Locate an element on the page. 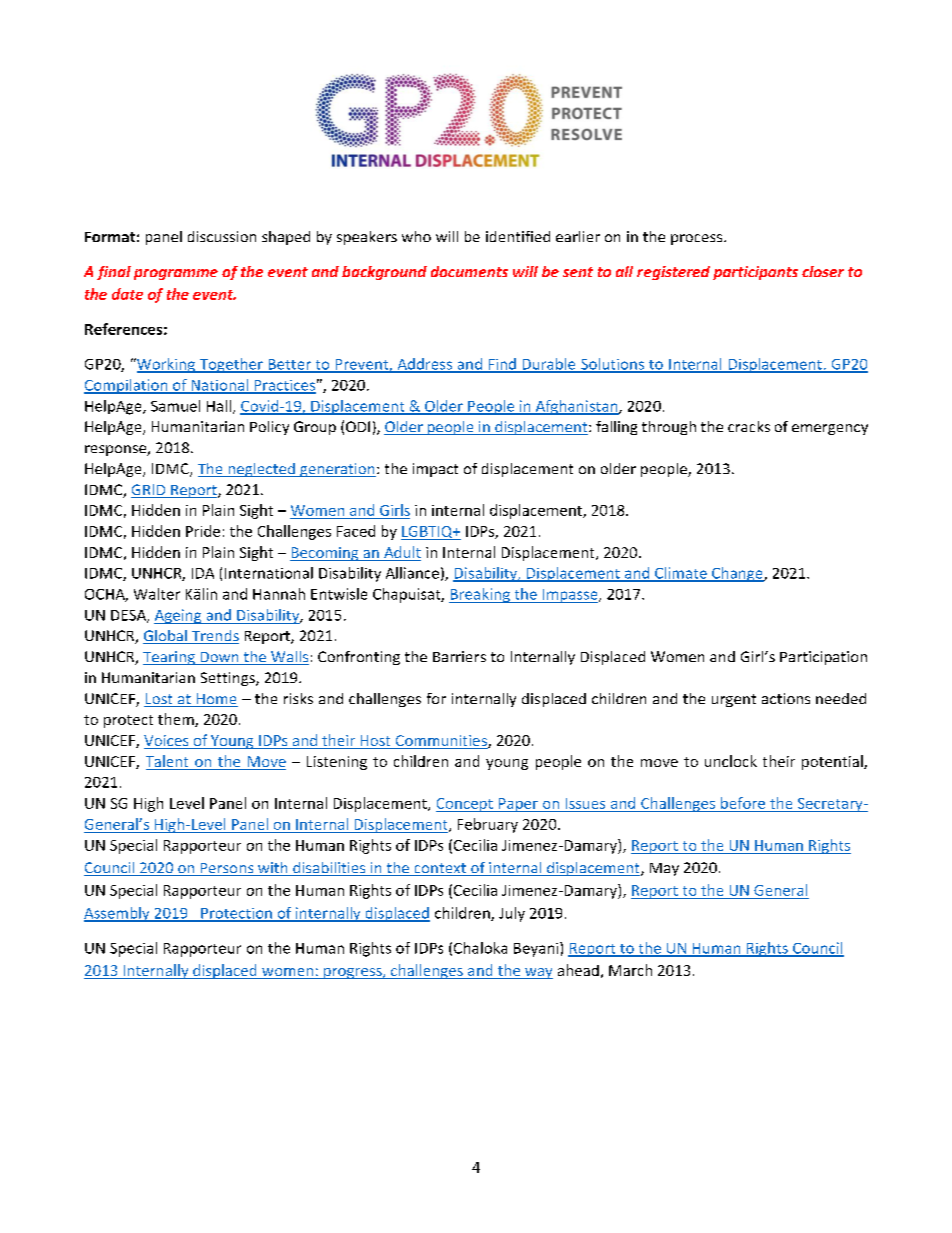 This page has width=952, height=1233. programme is located at coordinates (176, 274).
